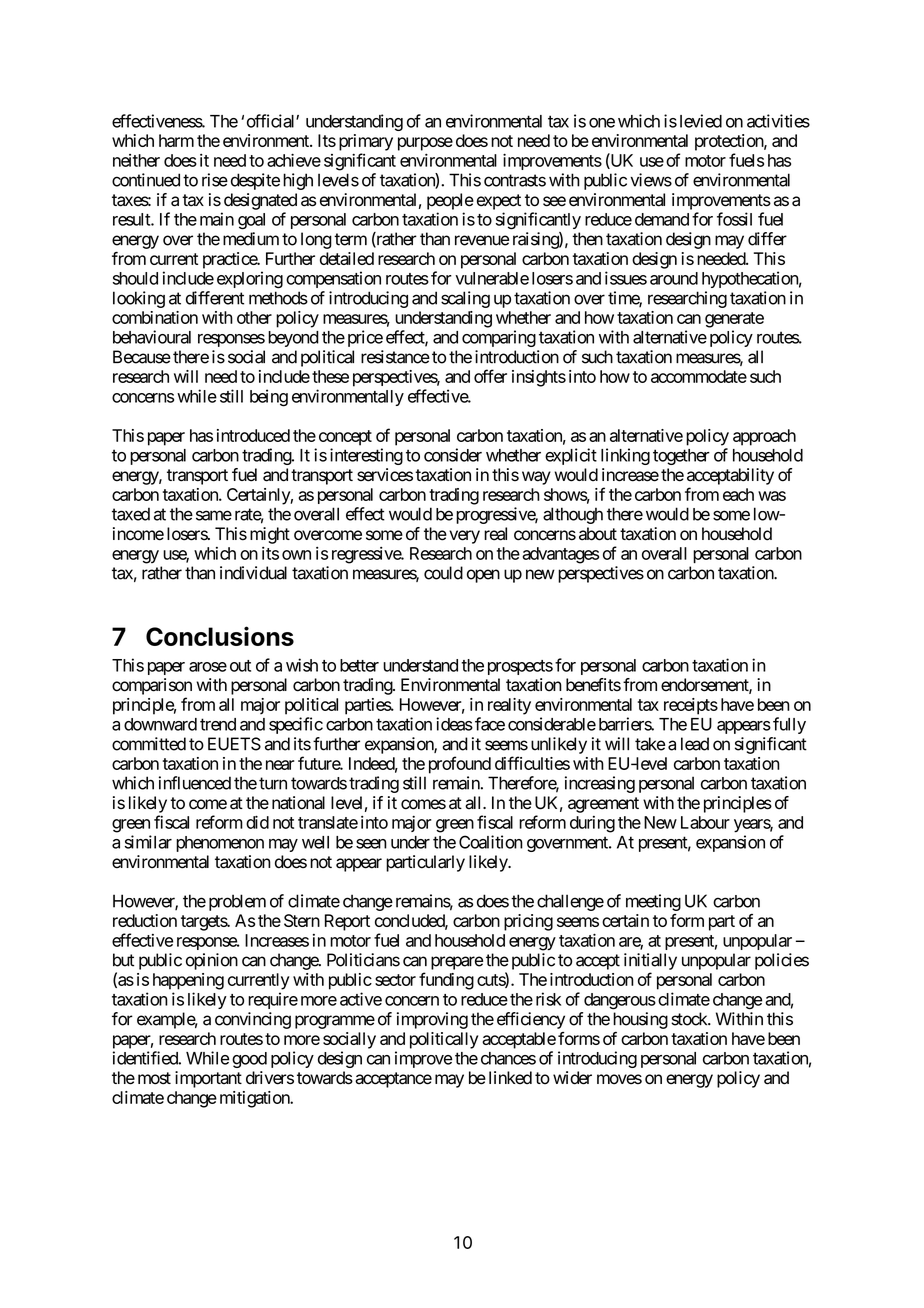  I want to click on phenomenon, so click(220, 844).
